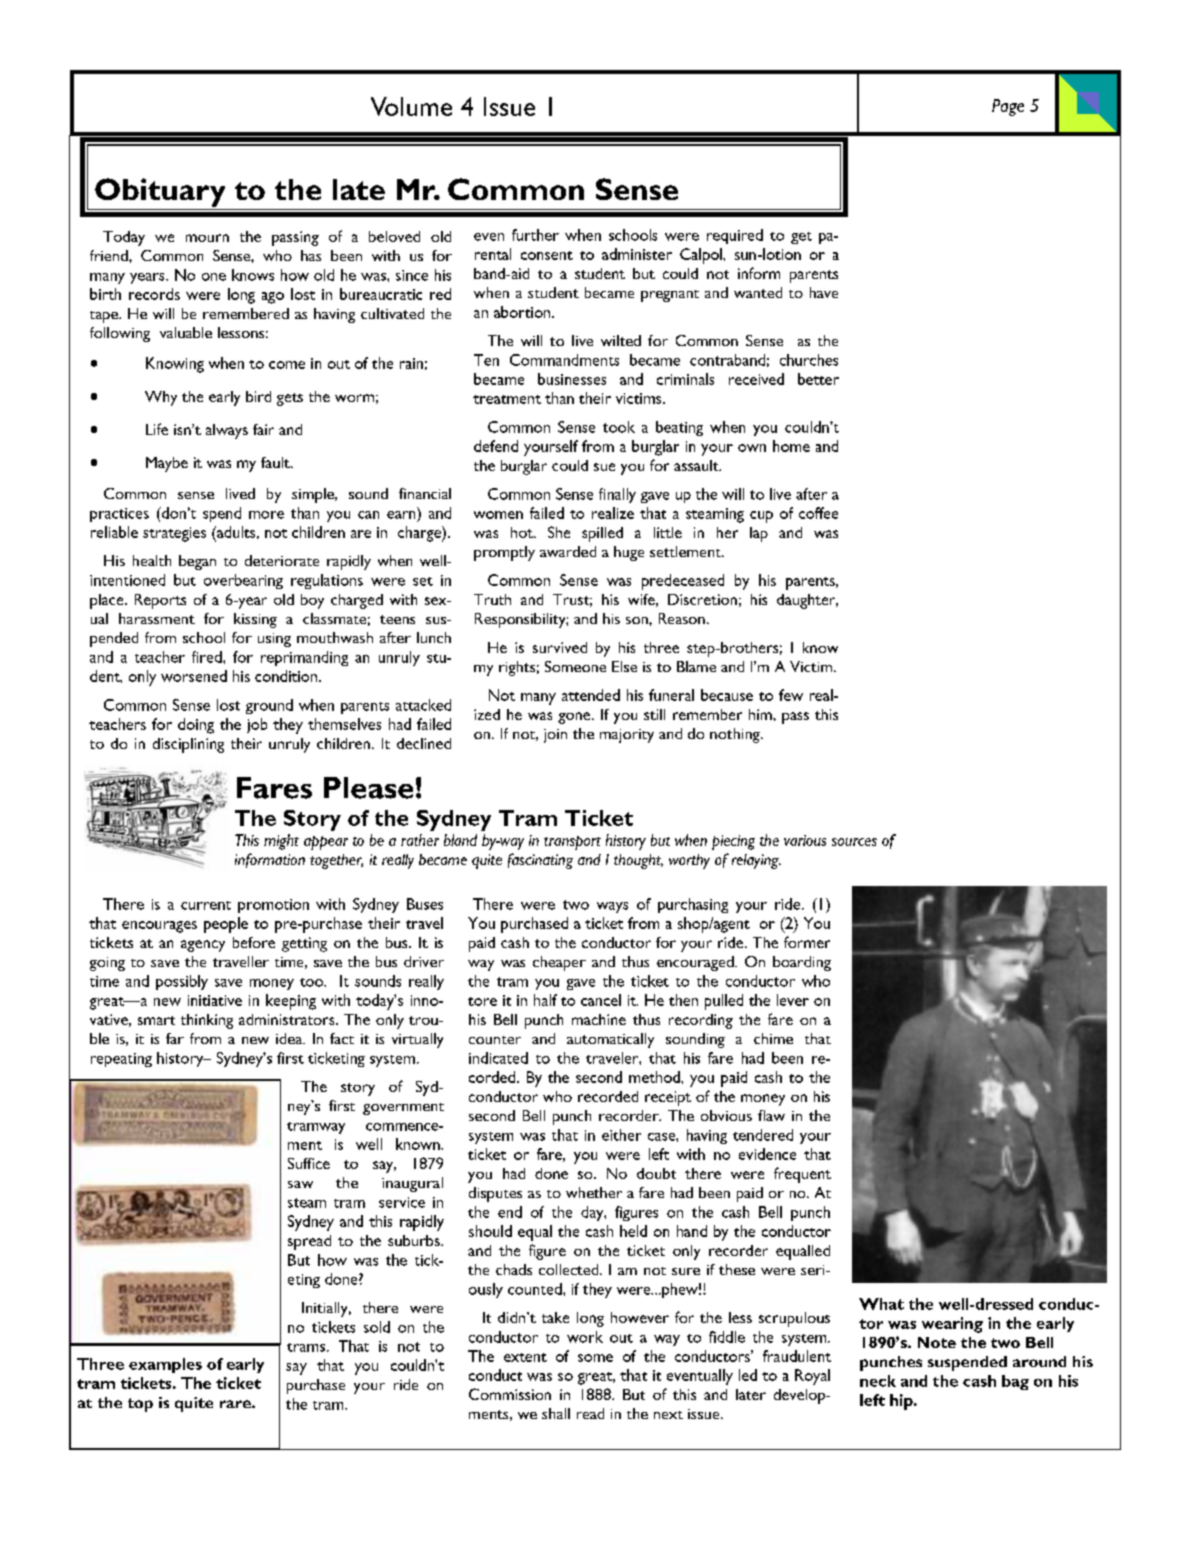 This page has height=1542, width=1191. Describe the element at coordinates (773, 1038) in the page. I see `chime` at that location.
